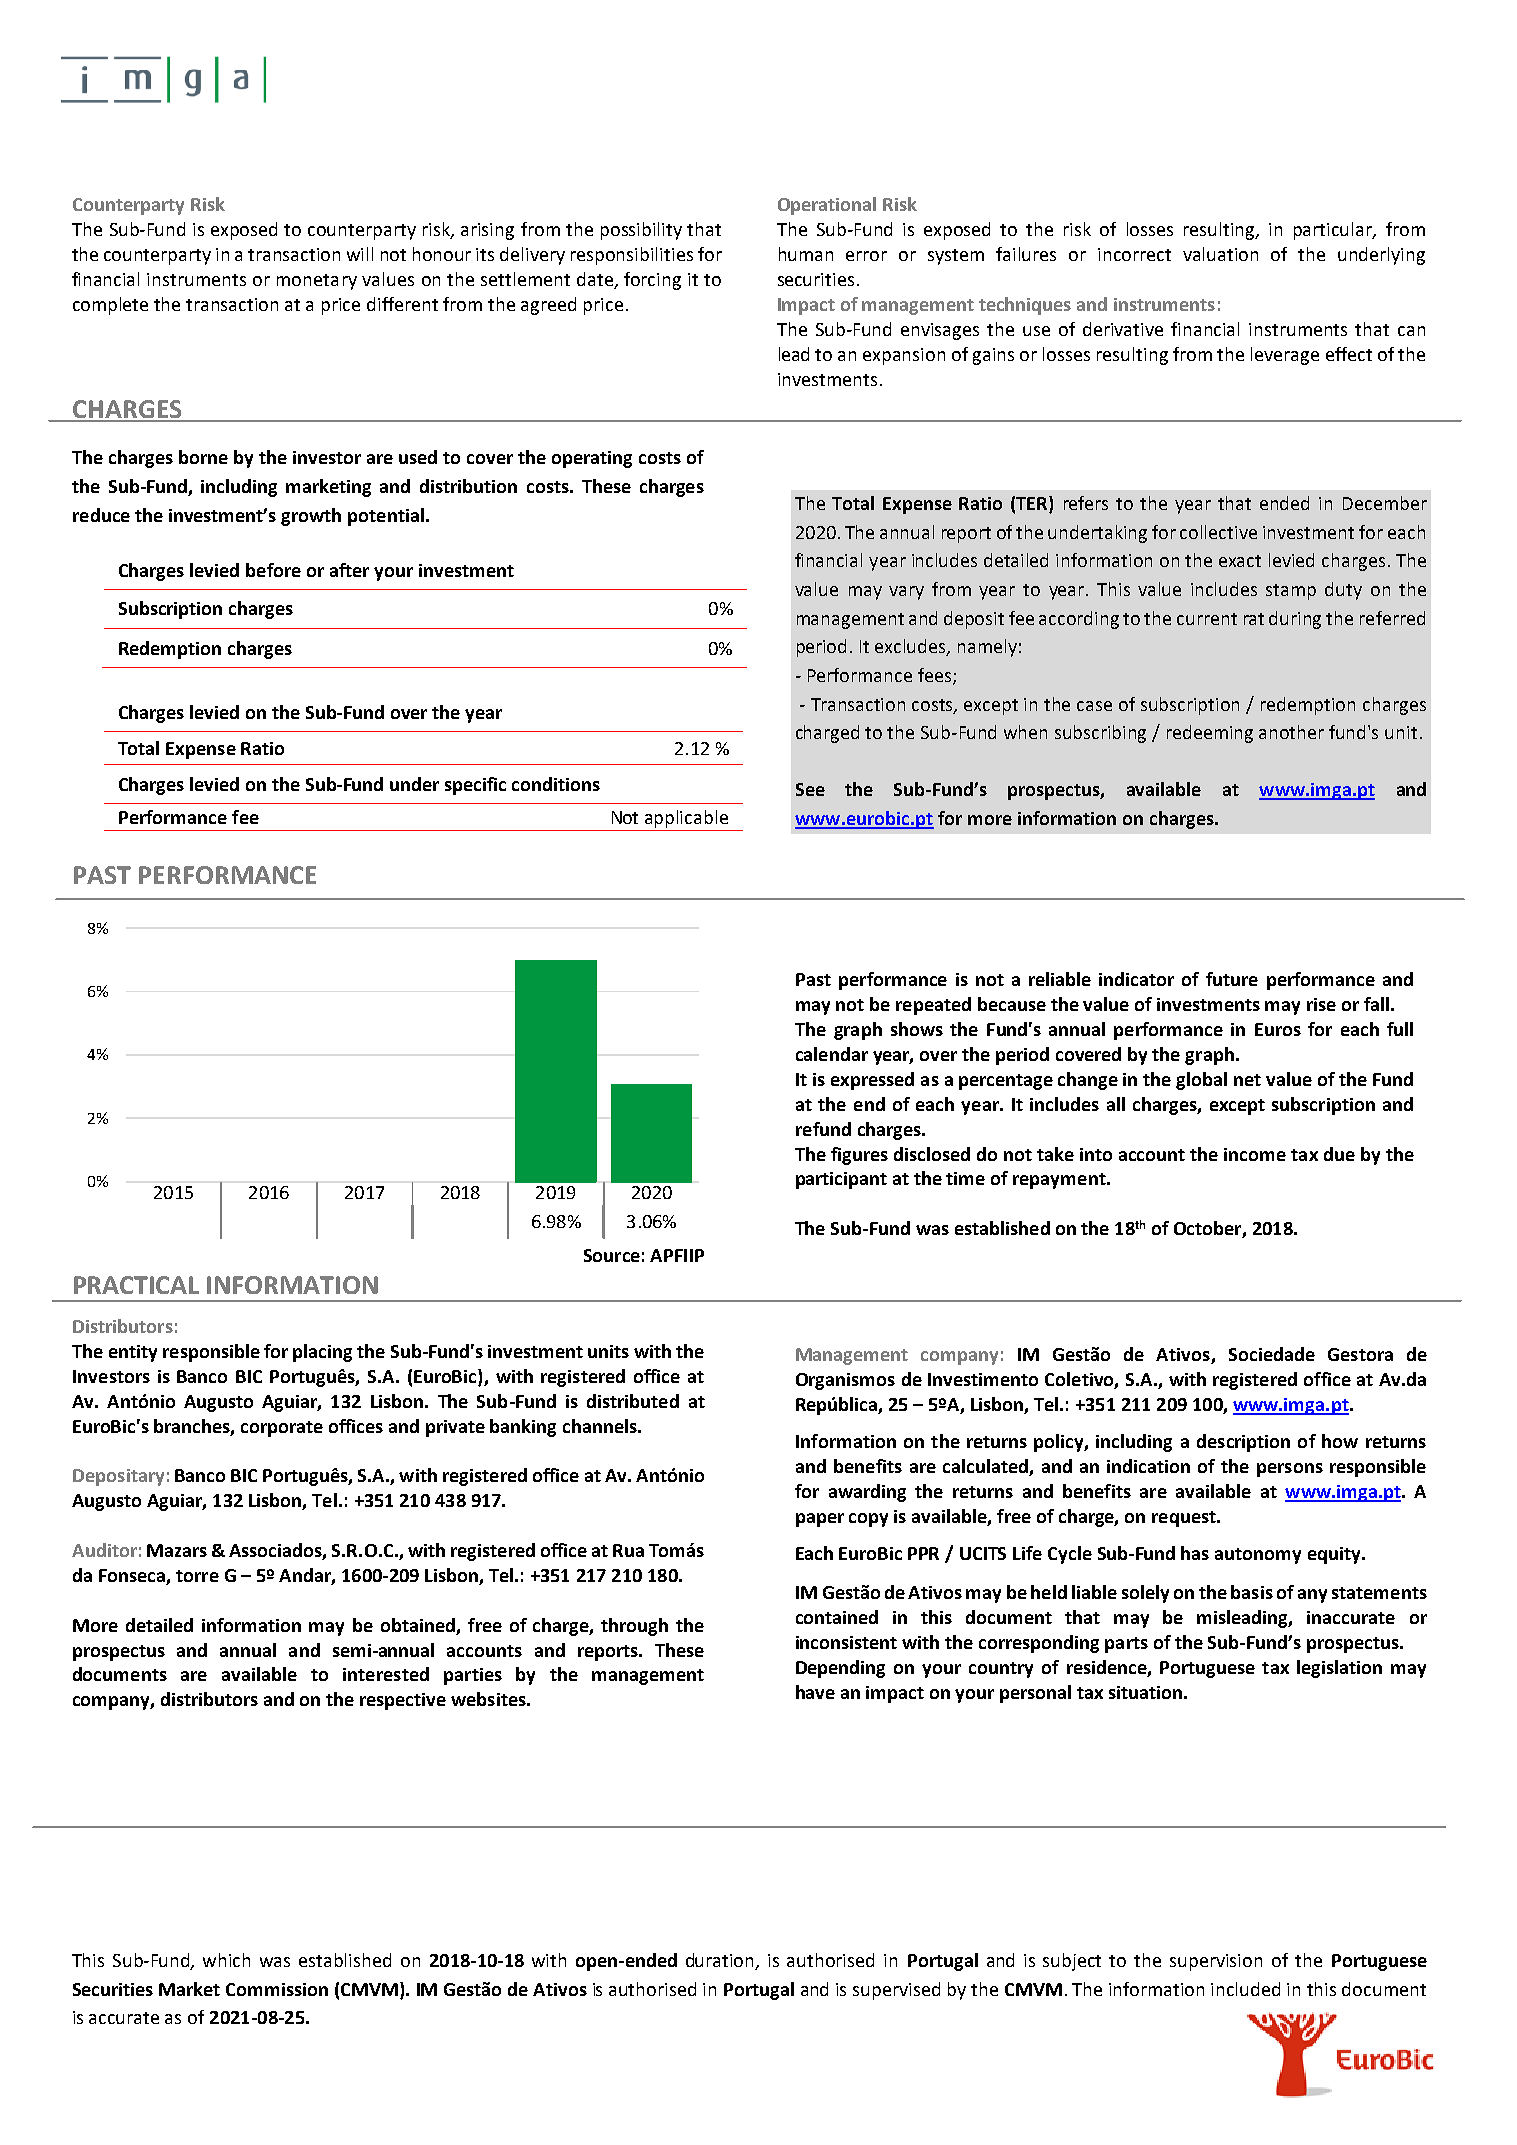 The width and height of the page is (1517, 2145). I want to click on which, so click(226, 1960).
